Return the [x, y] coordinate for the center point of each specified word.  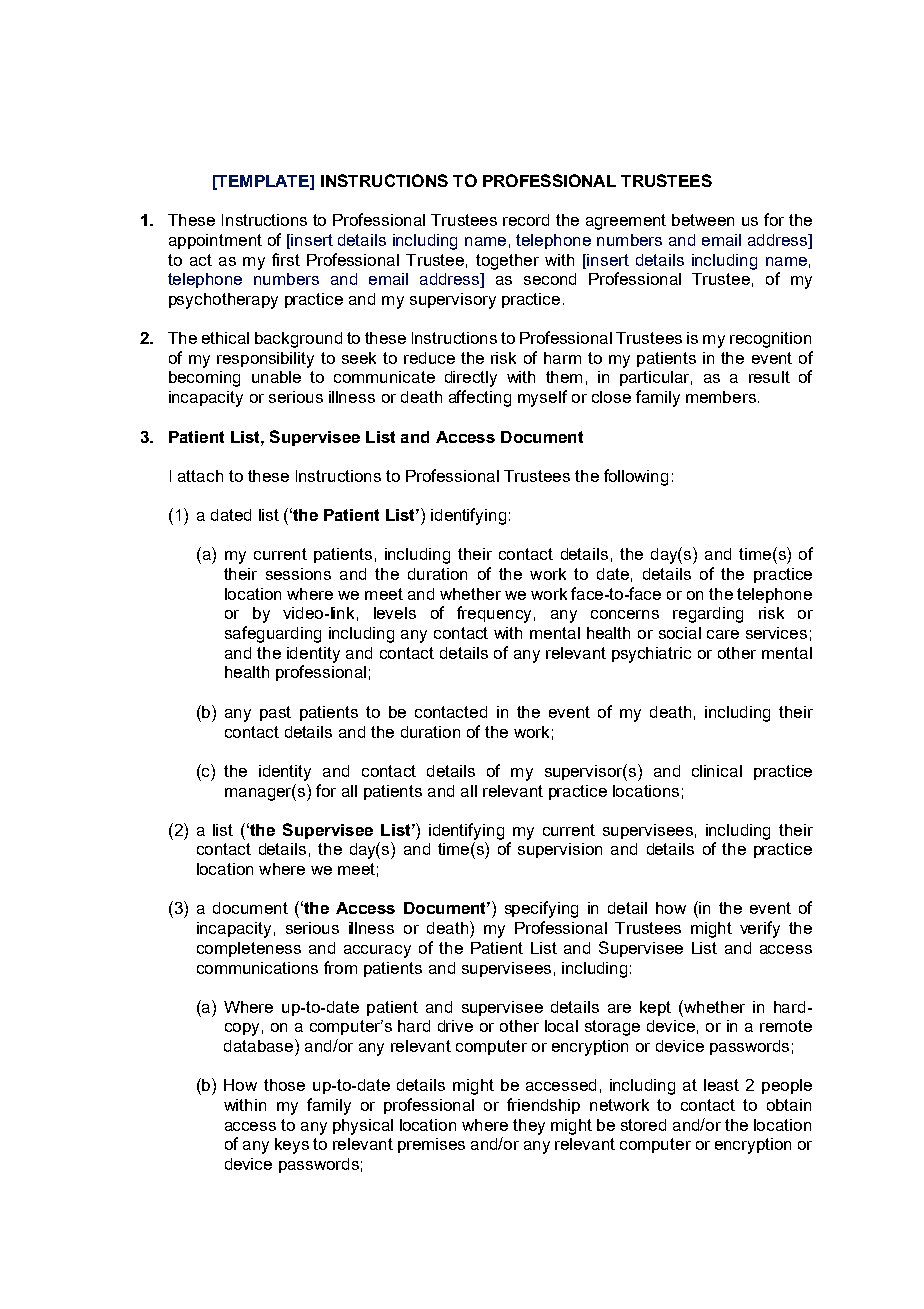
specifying [541, 909]
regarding [708, 615]
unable [276, 377]
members [721, 397]
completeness [249, 949]
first [286, 259]
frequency [494, 614]
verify [760, 929]
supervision [560, 850]
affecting [480, 398]
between [703, 220]
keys [292, 1146]
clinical [717, 771]
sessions [298, 574]
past [275, 713]
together [507, 262]
